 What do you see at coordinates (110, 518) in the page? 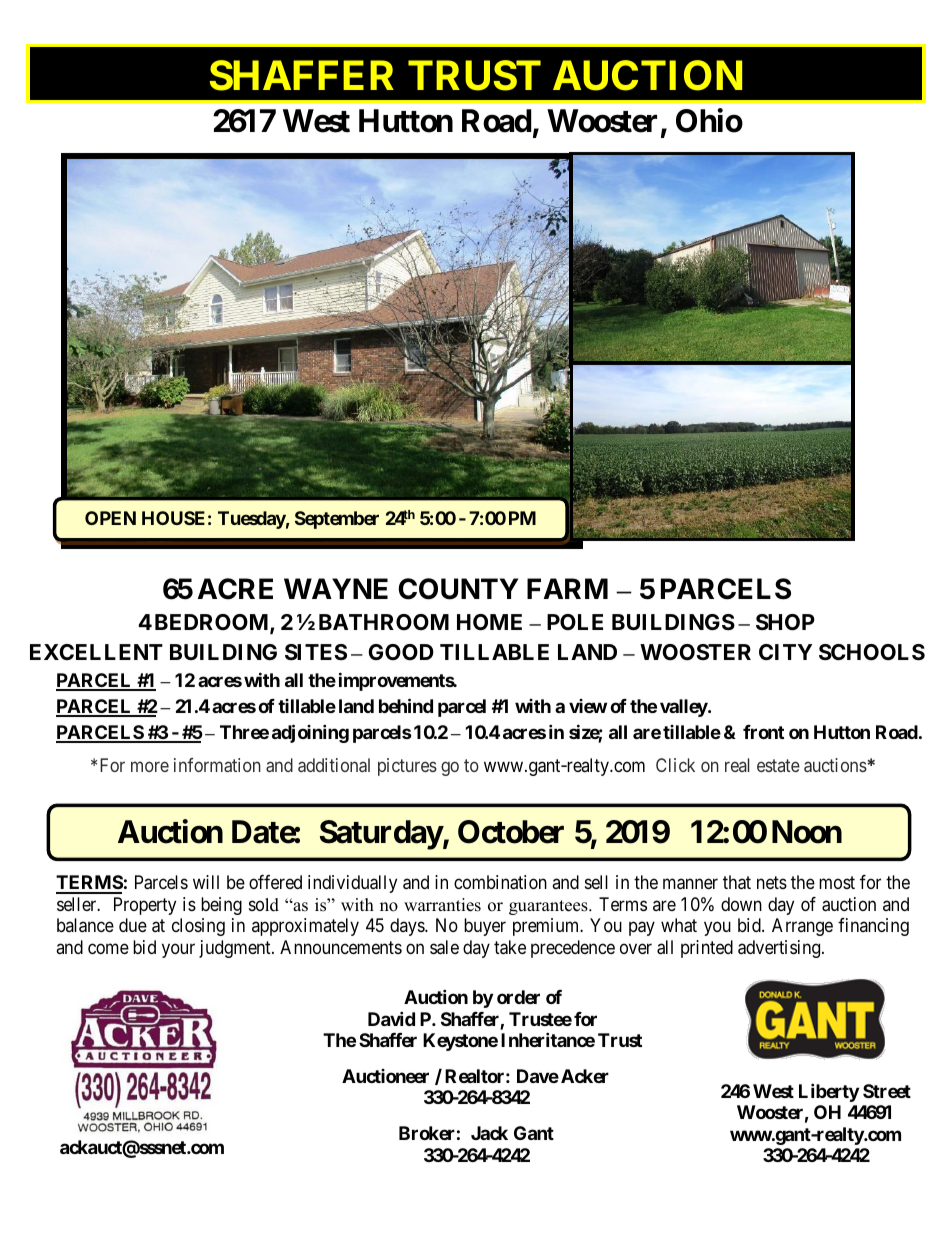
I see `OPEN` at bounding box center [110, 518].
